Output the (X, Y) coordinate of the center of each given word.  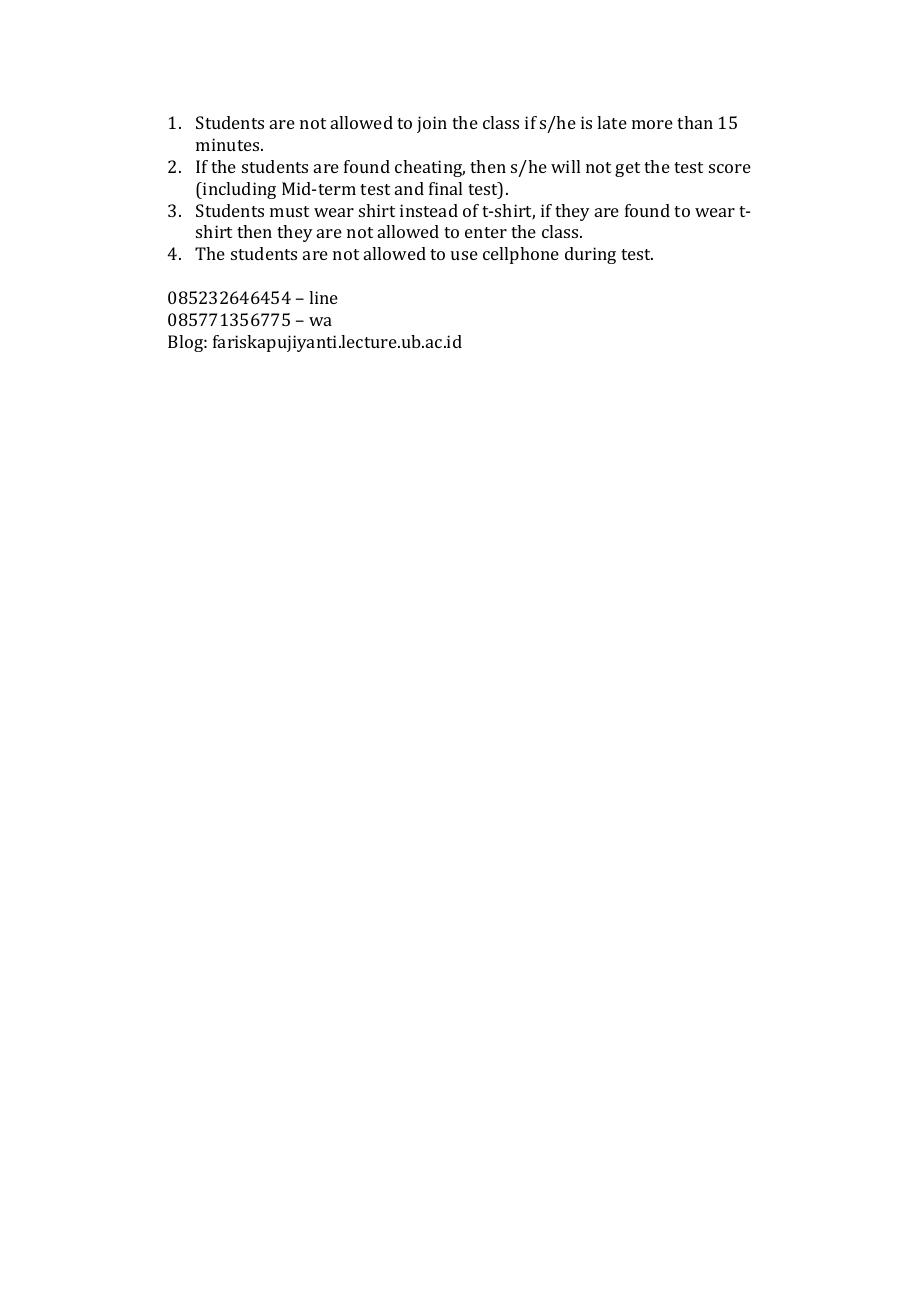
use (464, 255)
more (652, 124)
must (289, 211)
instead (429, 210)
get (627, 169)
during (590, 255)
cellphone (521, 255)
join (432, 124)
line (323, 297)
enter (486, 232)
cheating (430, 168)
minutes (229, 144)
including (238, 190)
